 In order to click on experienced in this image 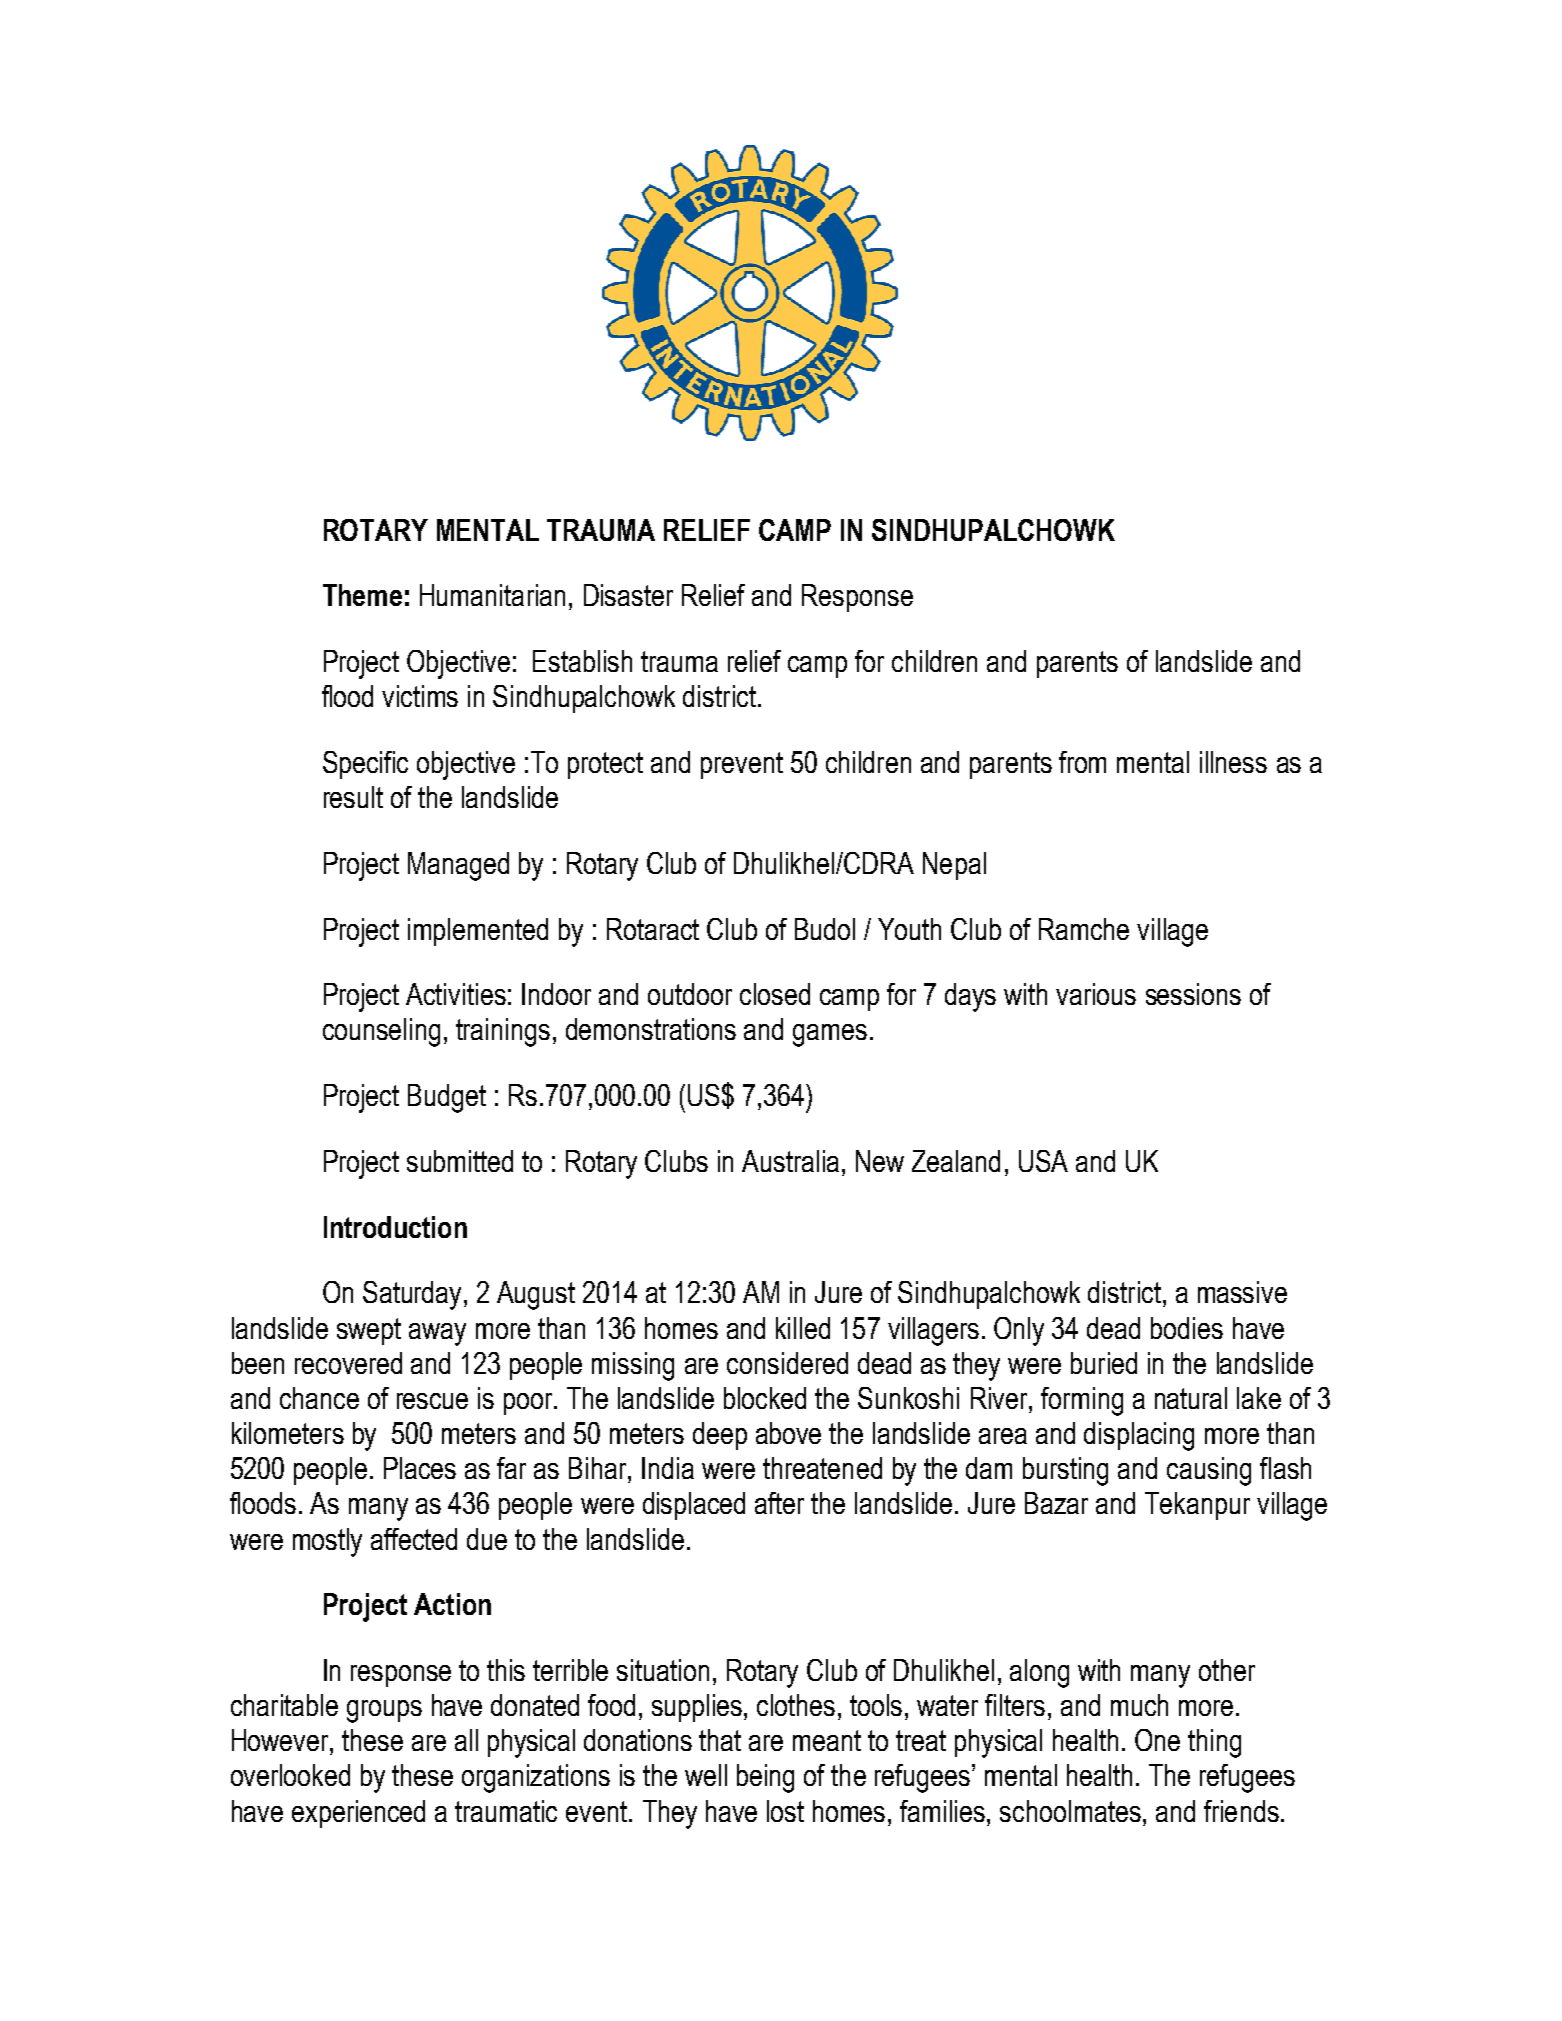, I will do `click(358, 1814)`.
